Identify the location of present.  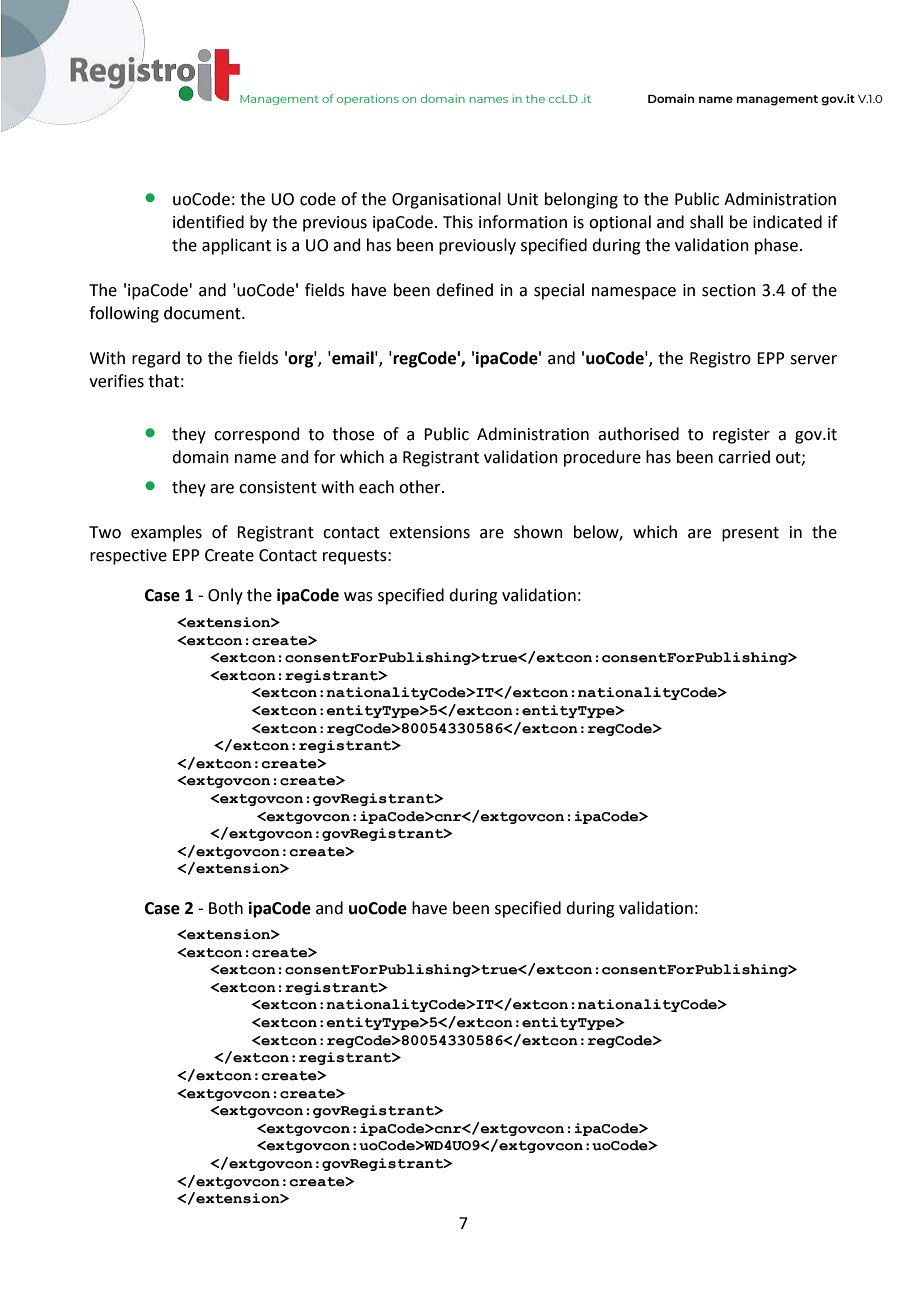
(750, 534).
